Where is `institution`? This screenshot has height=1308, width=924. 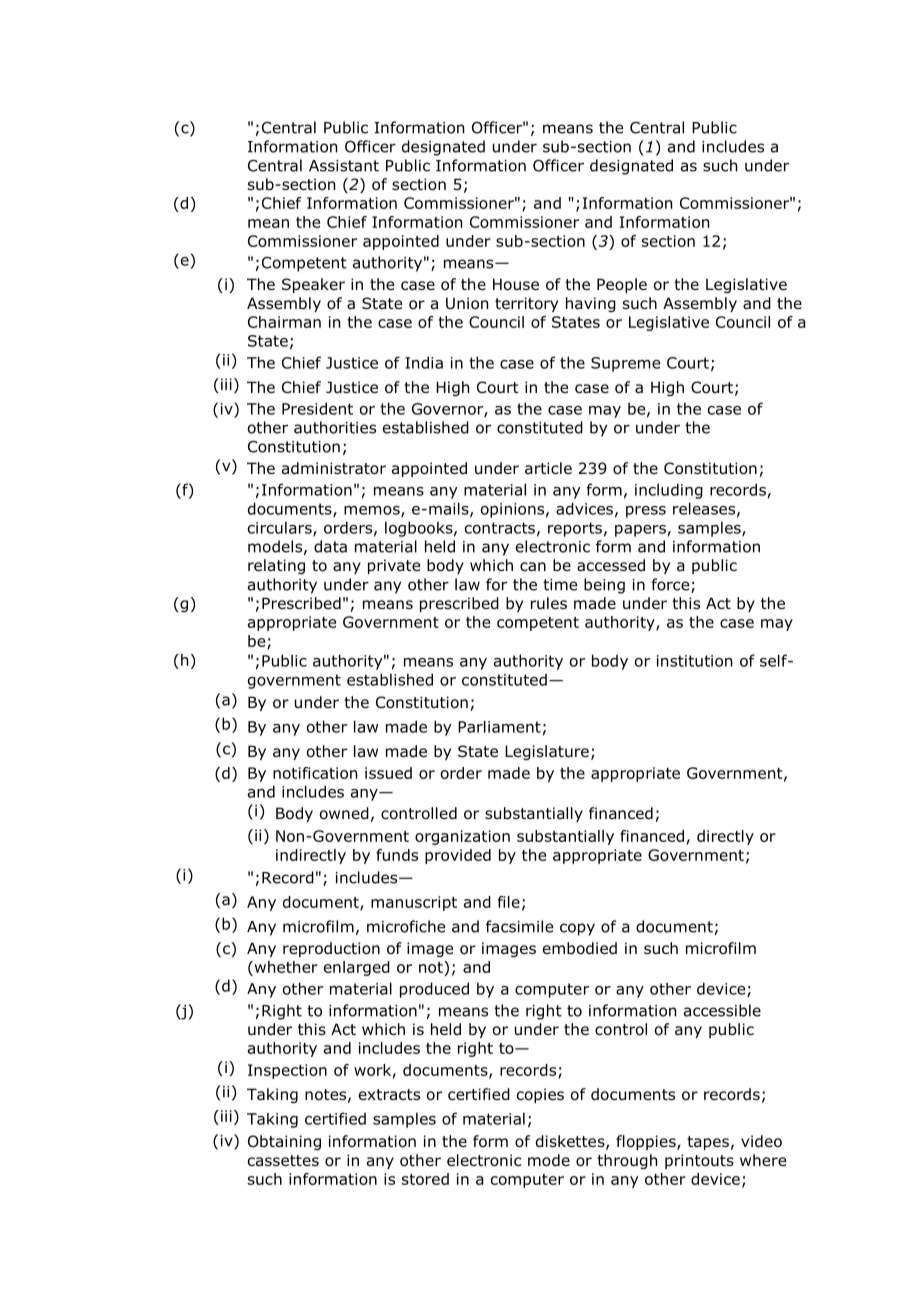 institution is located at coordinates (694, 661).
